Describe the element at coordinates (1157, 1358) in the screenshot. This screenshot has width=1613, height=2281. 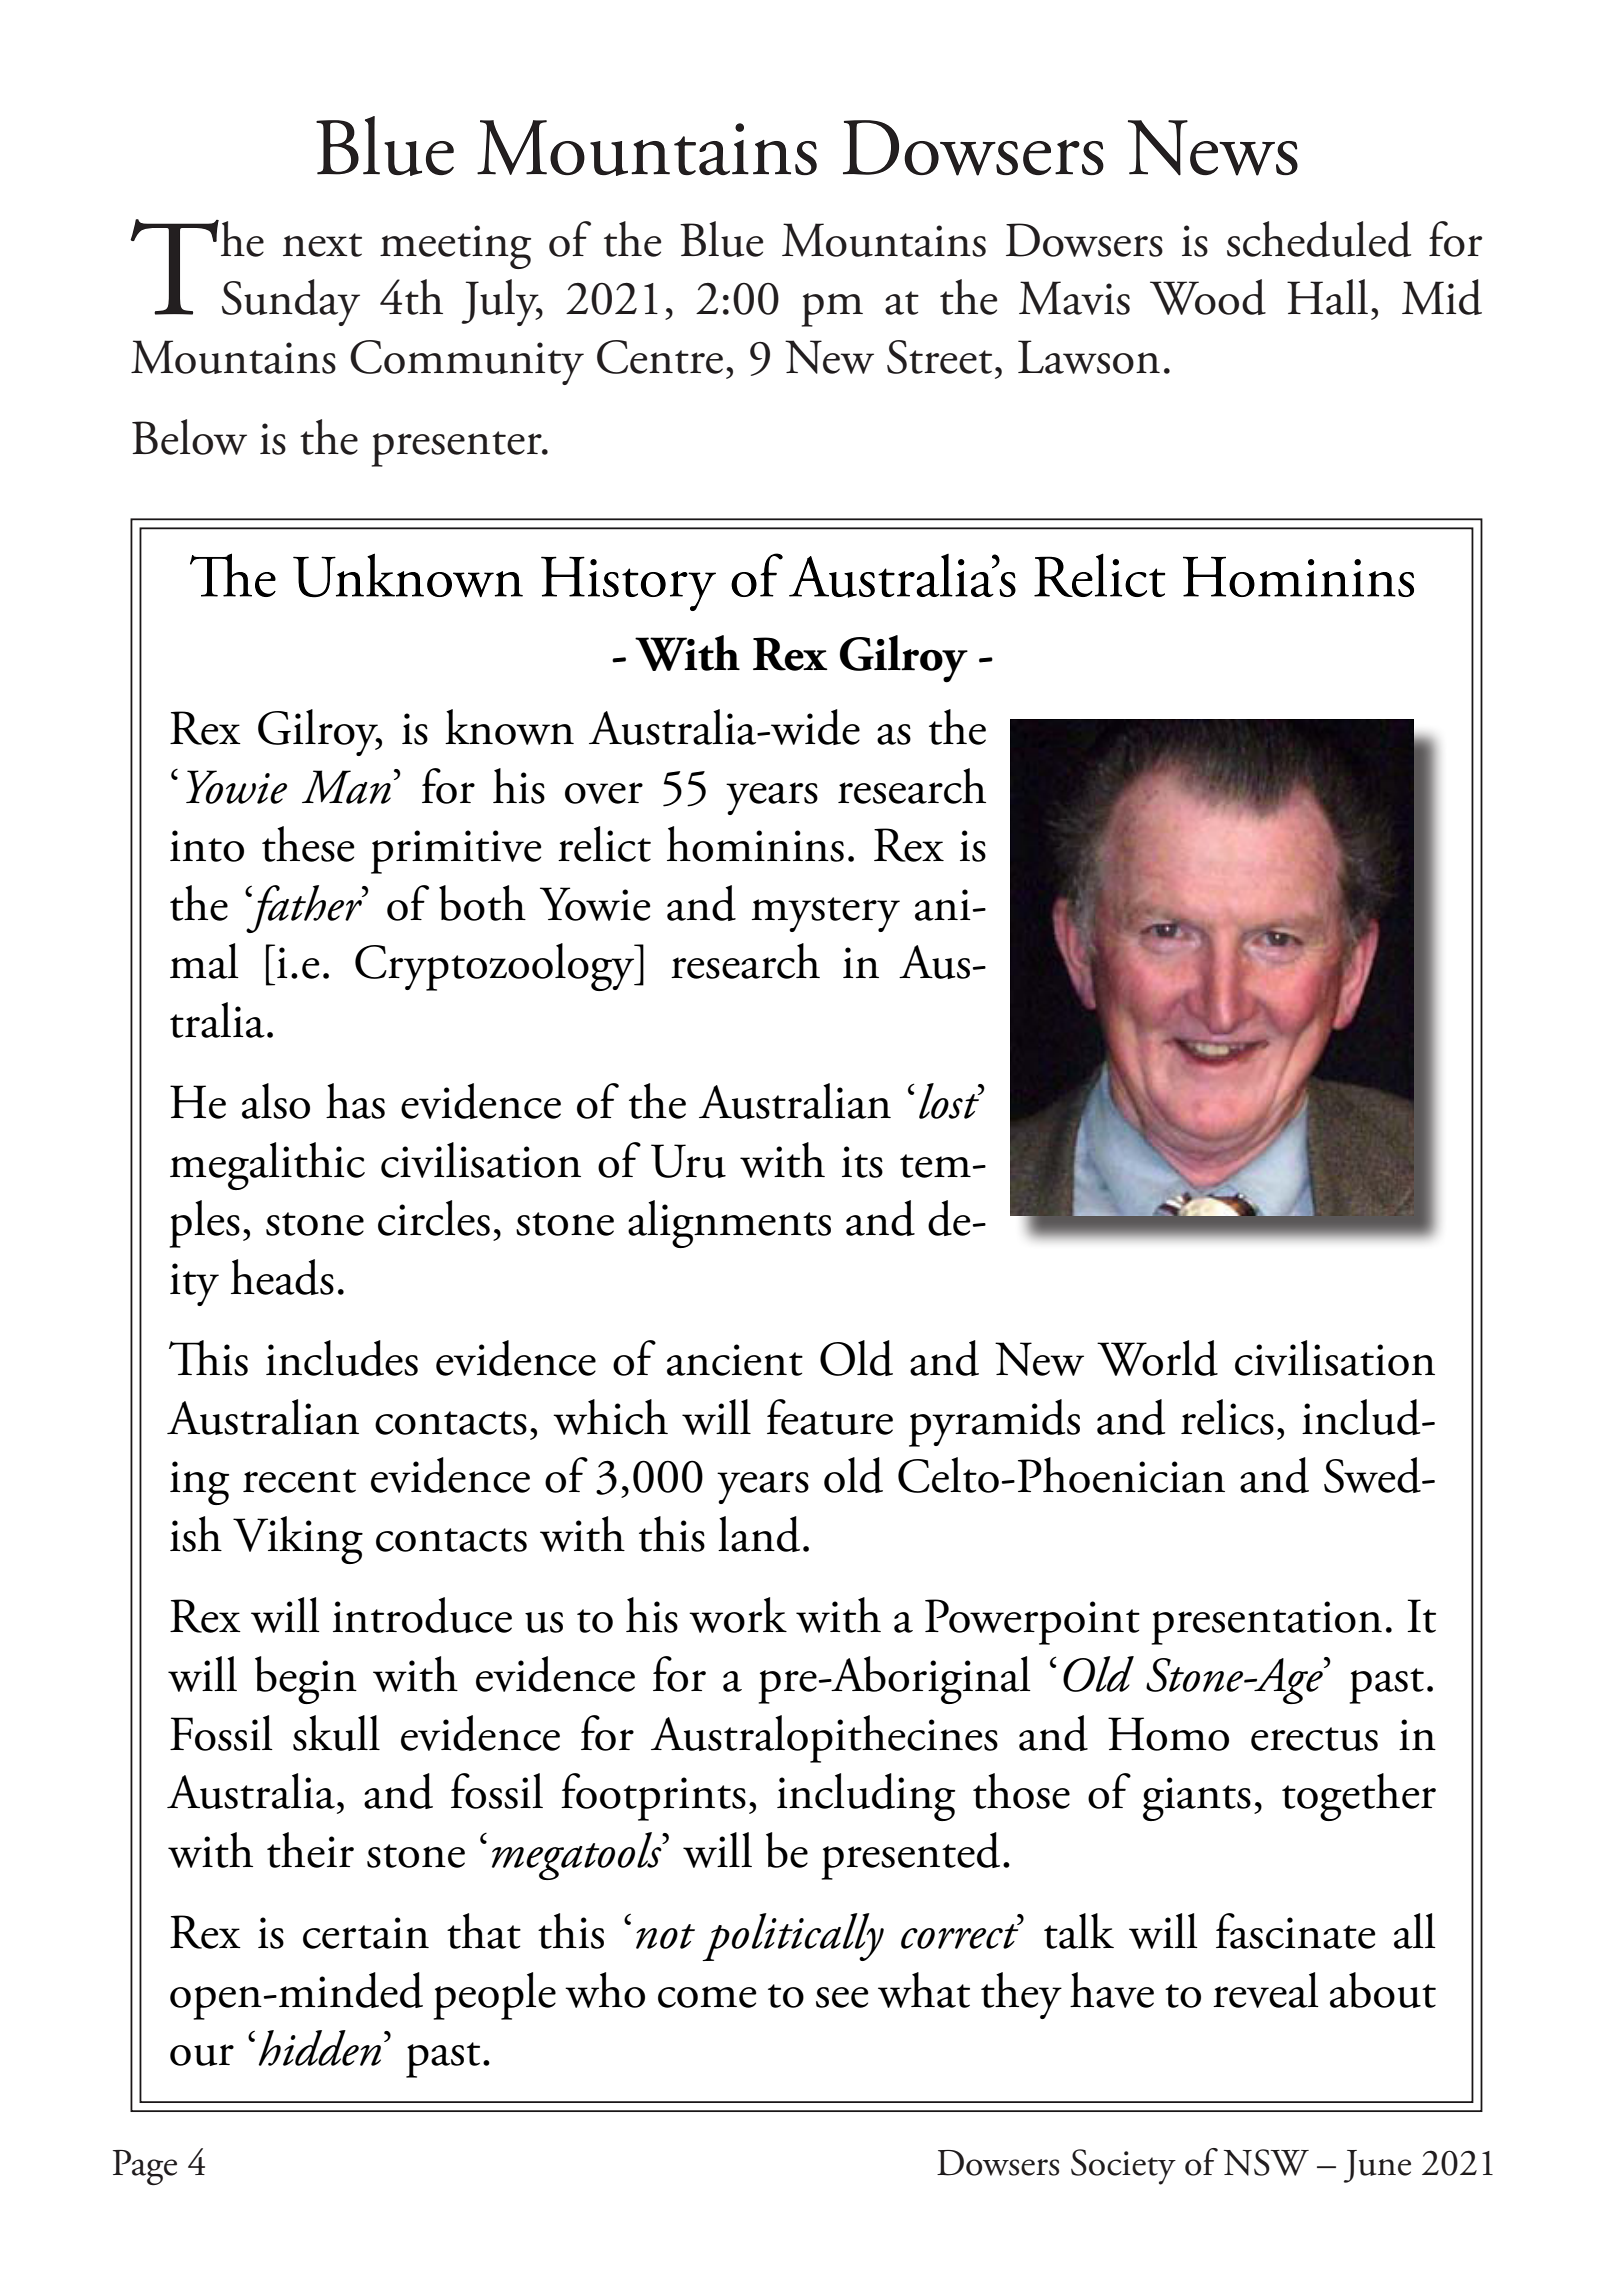
I see `World` at that location.
